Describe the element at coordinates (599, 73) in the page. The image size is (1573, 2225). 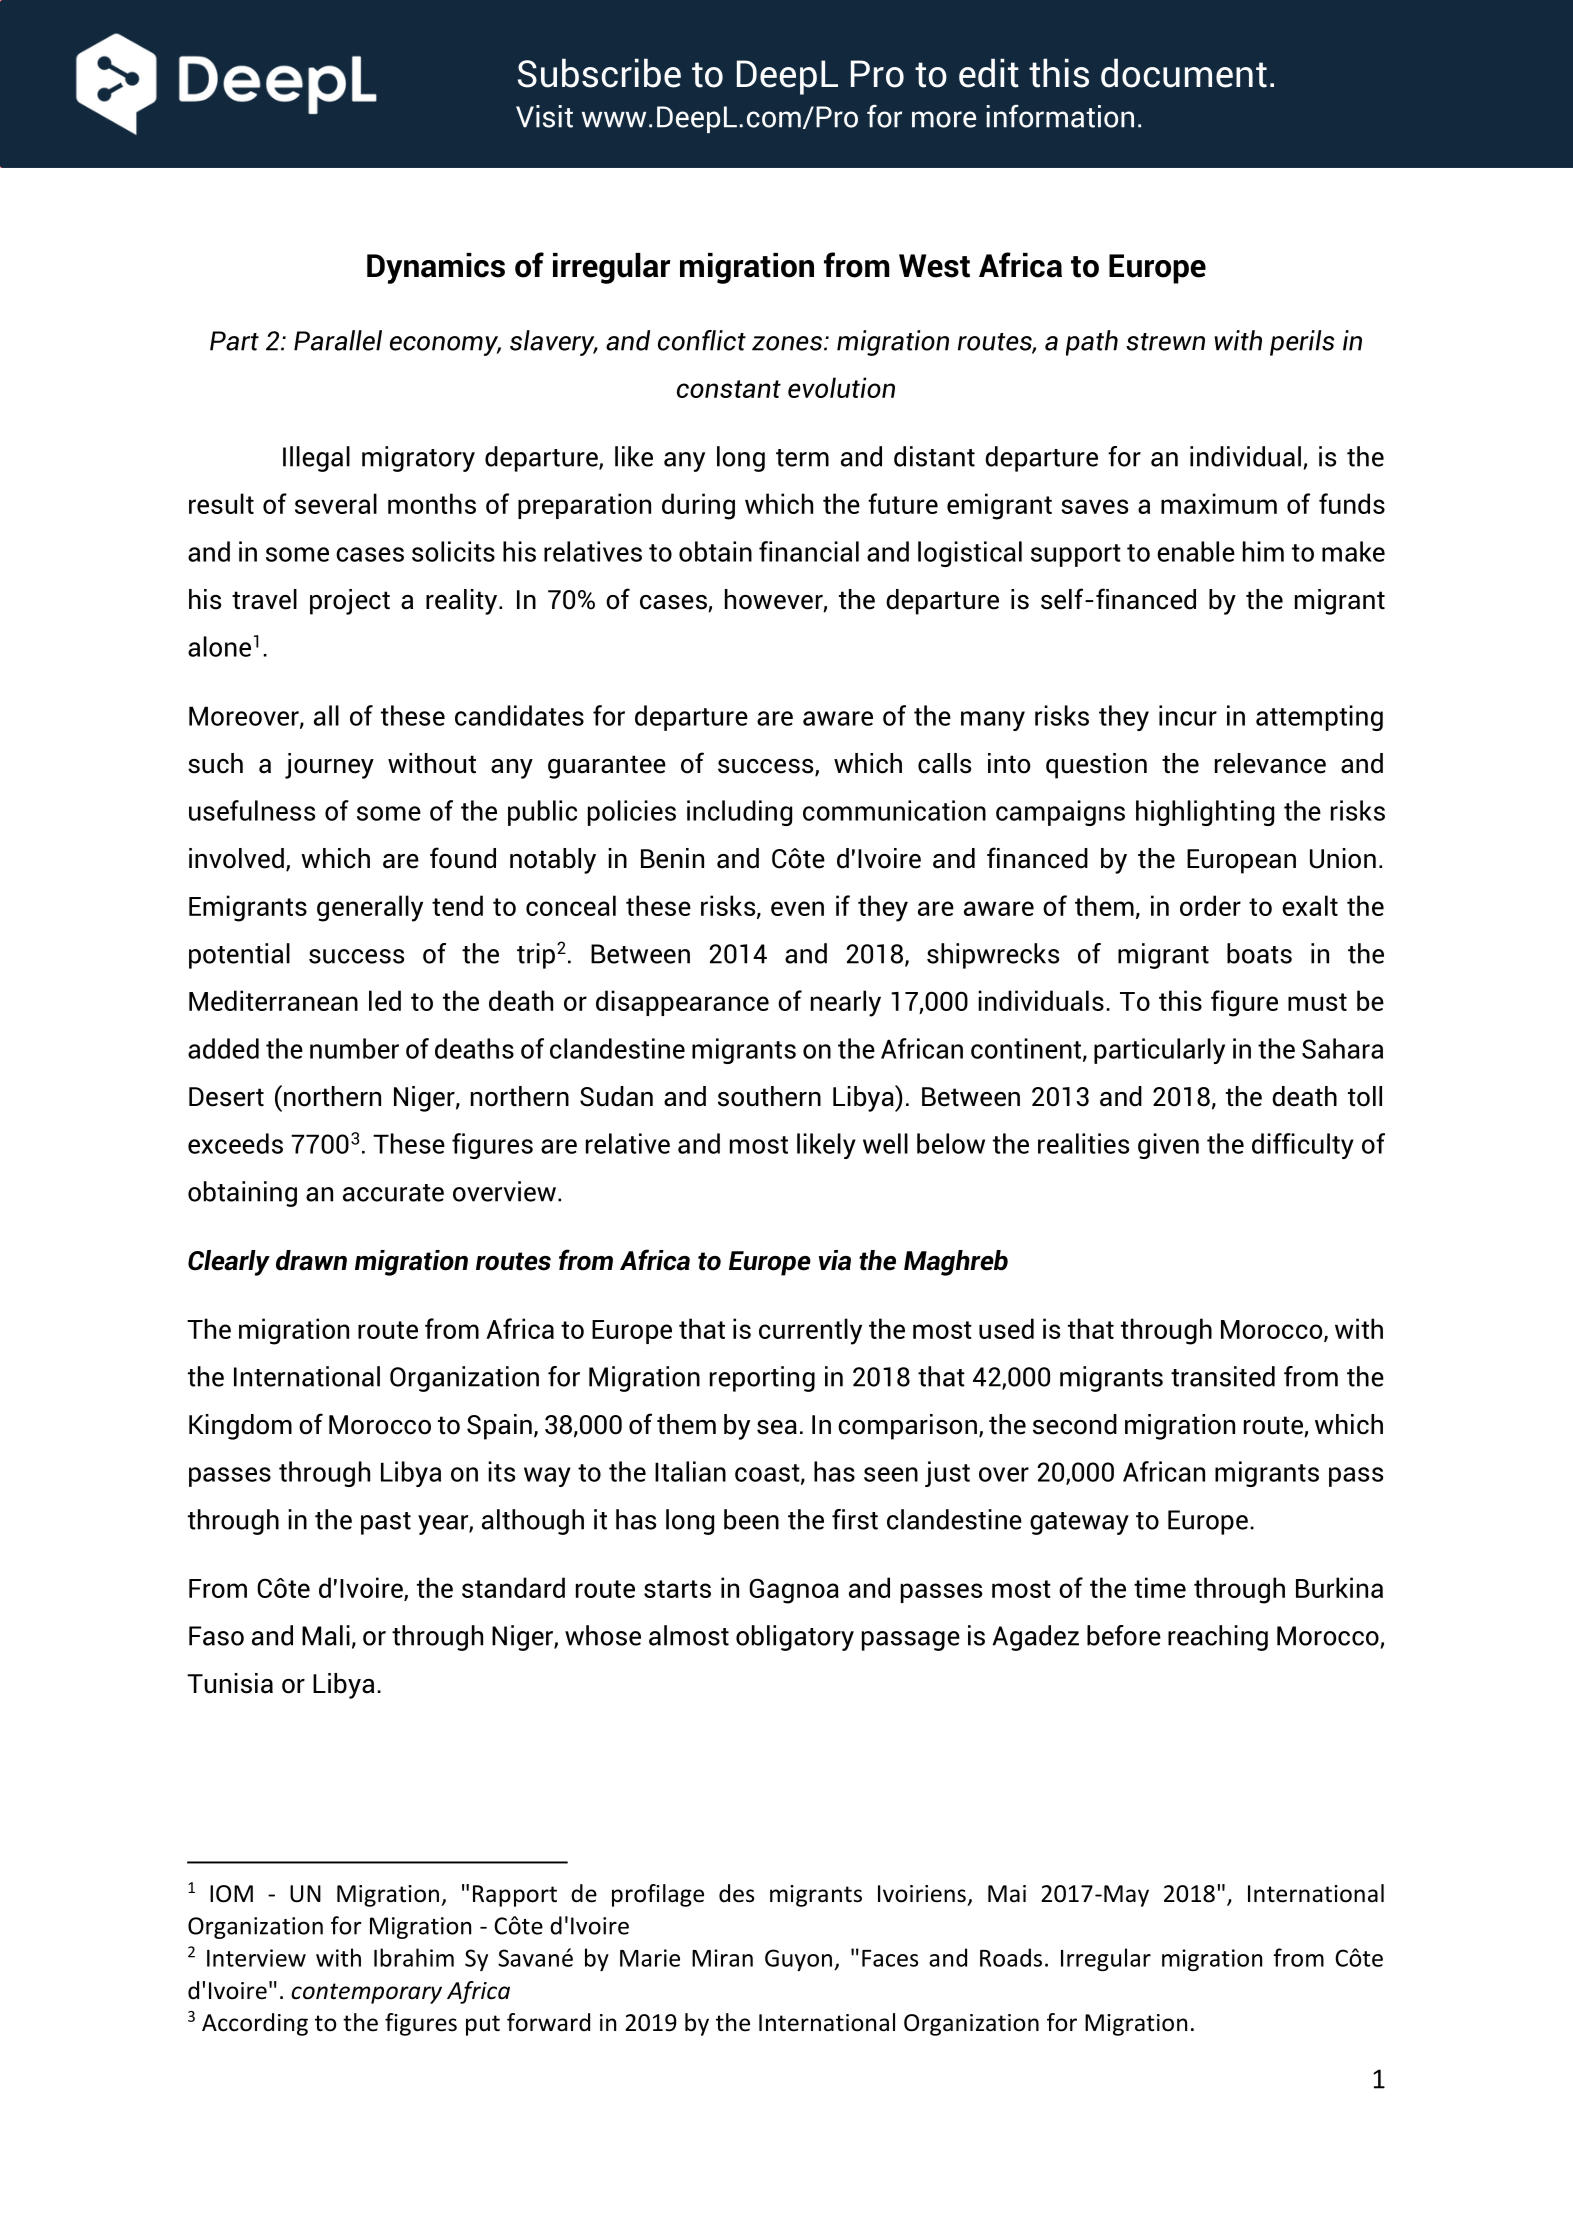
I see `Subscribe` at that location.
